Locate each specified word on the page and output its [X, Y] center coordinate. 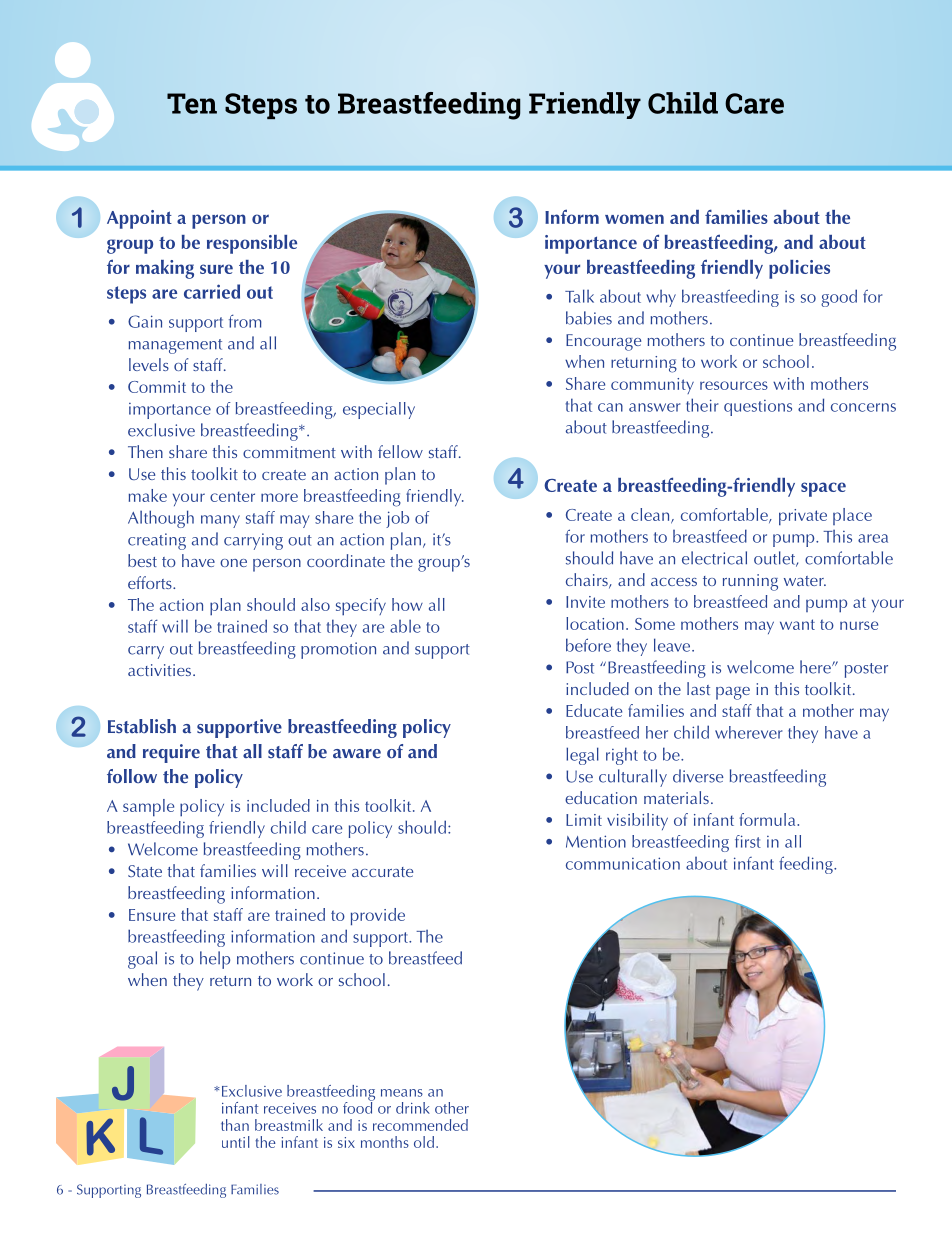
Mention [596, 841]
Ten [192, 103]
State [145, 871]
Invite [585, 602]
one [233, 563]
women [634, 219]
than [235, 1125]
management [175, 346]
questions [758, 408]
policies [799, 269]
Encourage [603, 342]
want [797, 624]
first [748, 841]
